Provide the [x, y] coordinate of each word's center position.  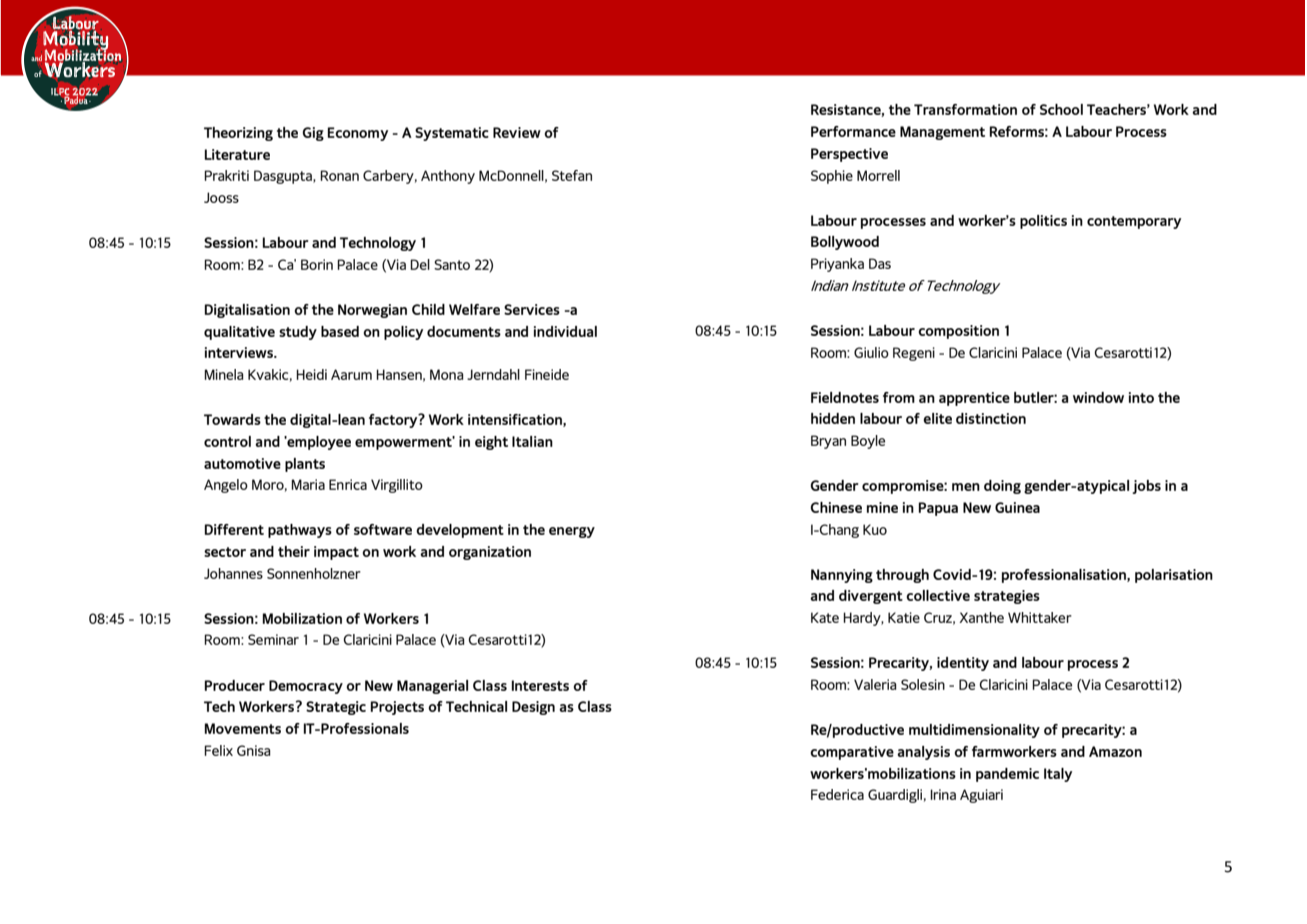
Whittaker [1040, 617]
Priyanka [837, 265]
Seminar [273, 639]
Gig [313, 134]
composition [958, 332]
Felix [218, 750]
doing [1002, 487]
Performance [853, 131]
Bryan [828, 442]
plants [305, 465]
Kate [825, 617]
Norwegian [372, 311]
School [1061, 109]
